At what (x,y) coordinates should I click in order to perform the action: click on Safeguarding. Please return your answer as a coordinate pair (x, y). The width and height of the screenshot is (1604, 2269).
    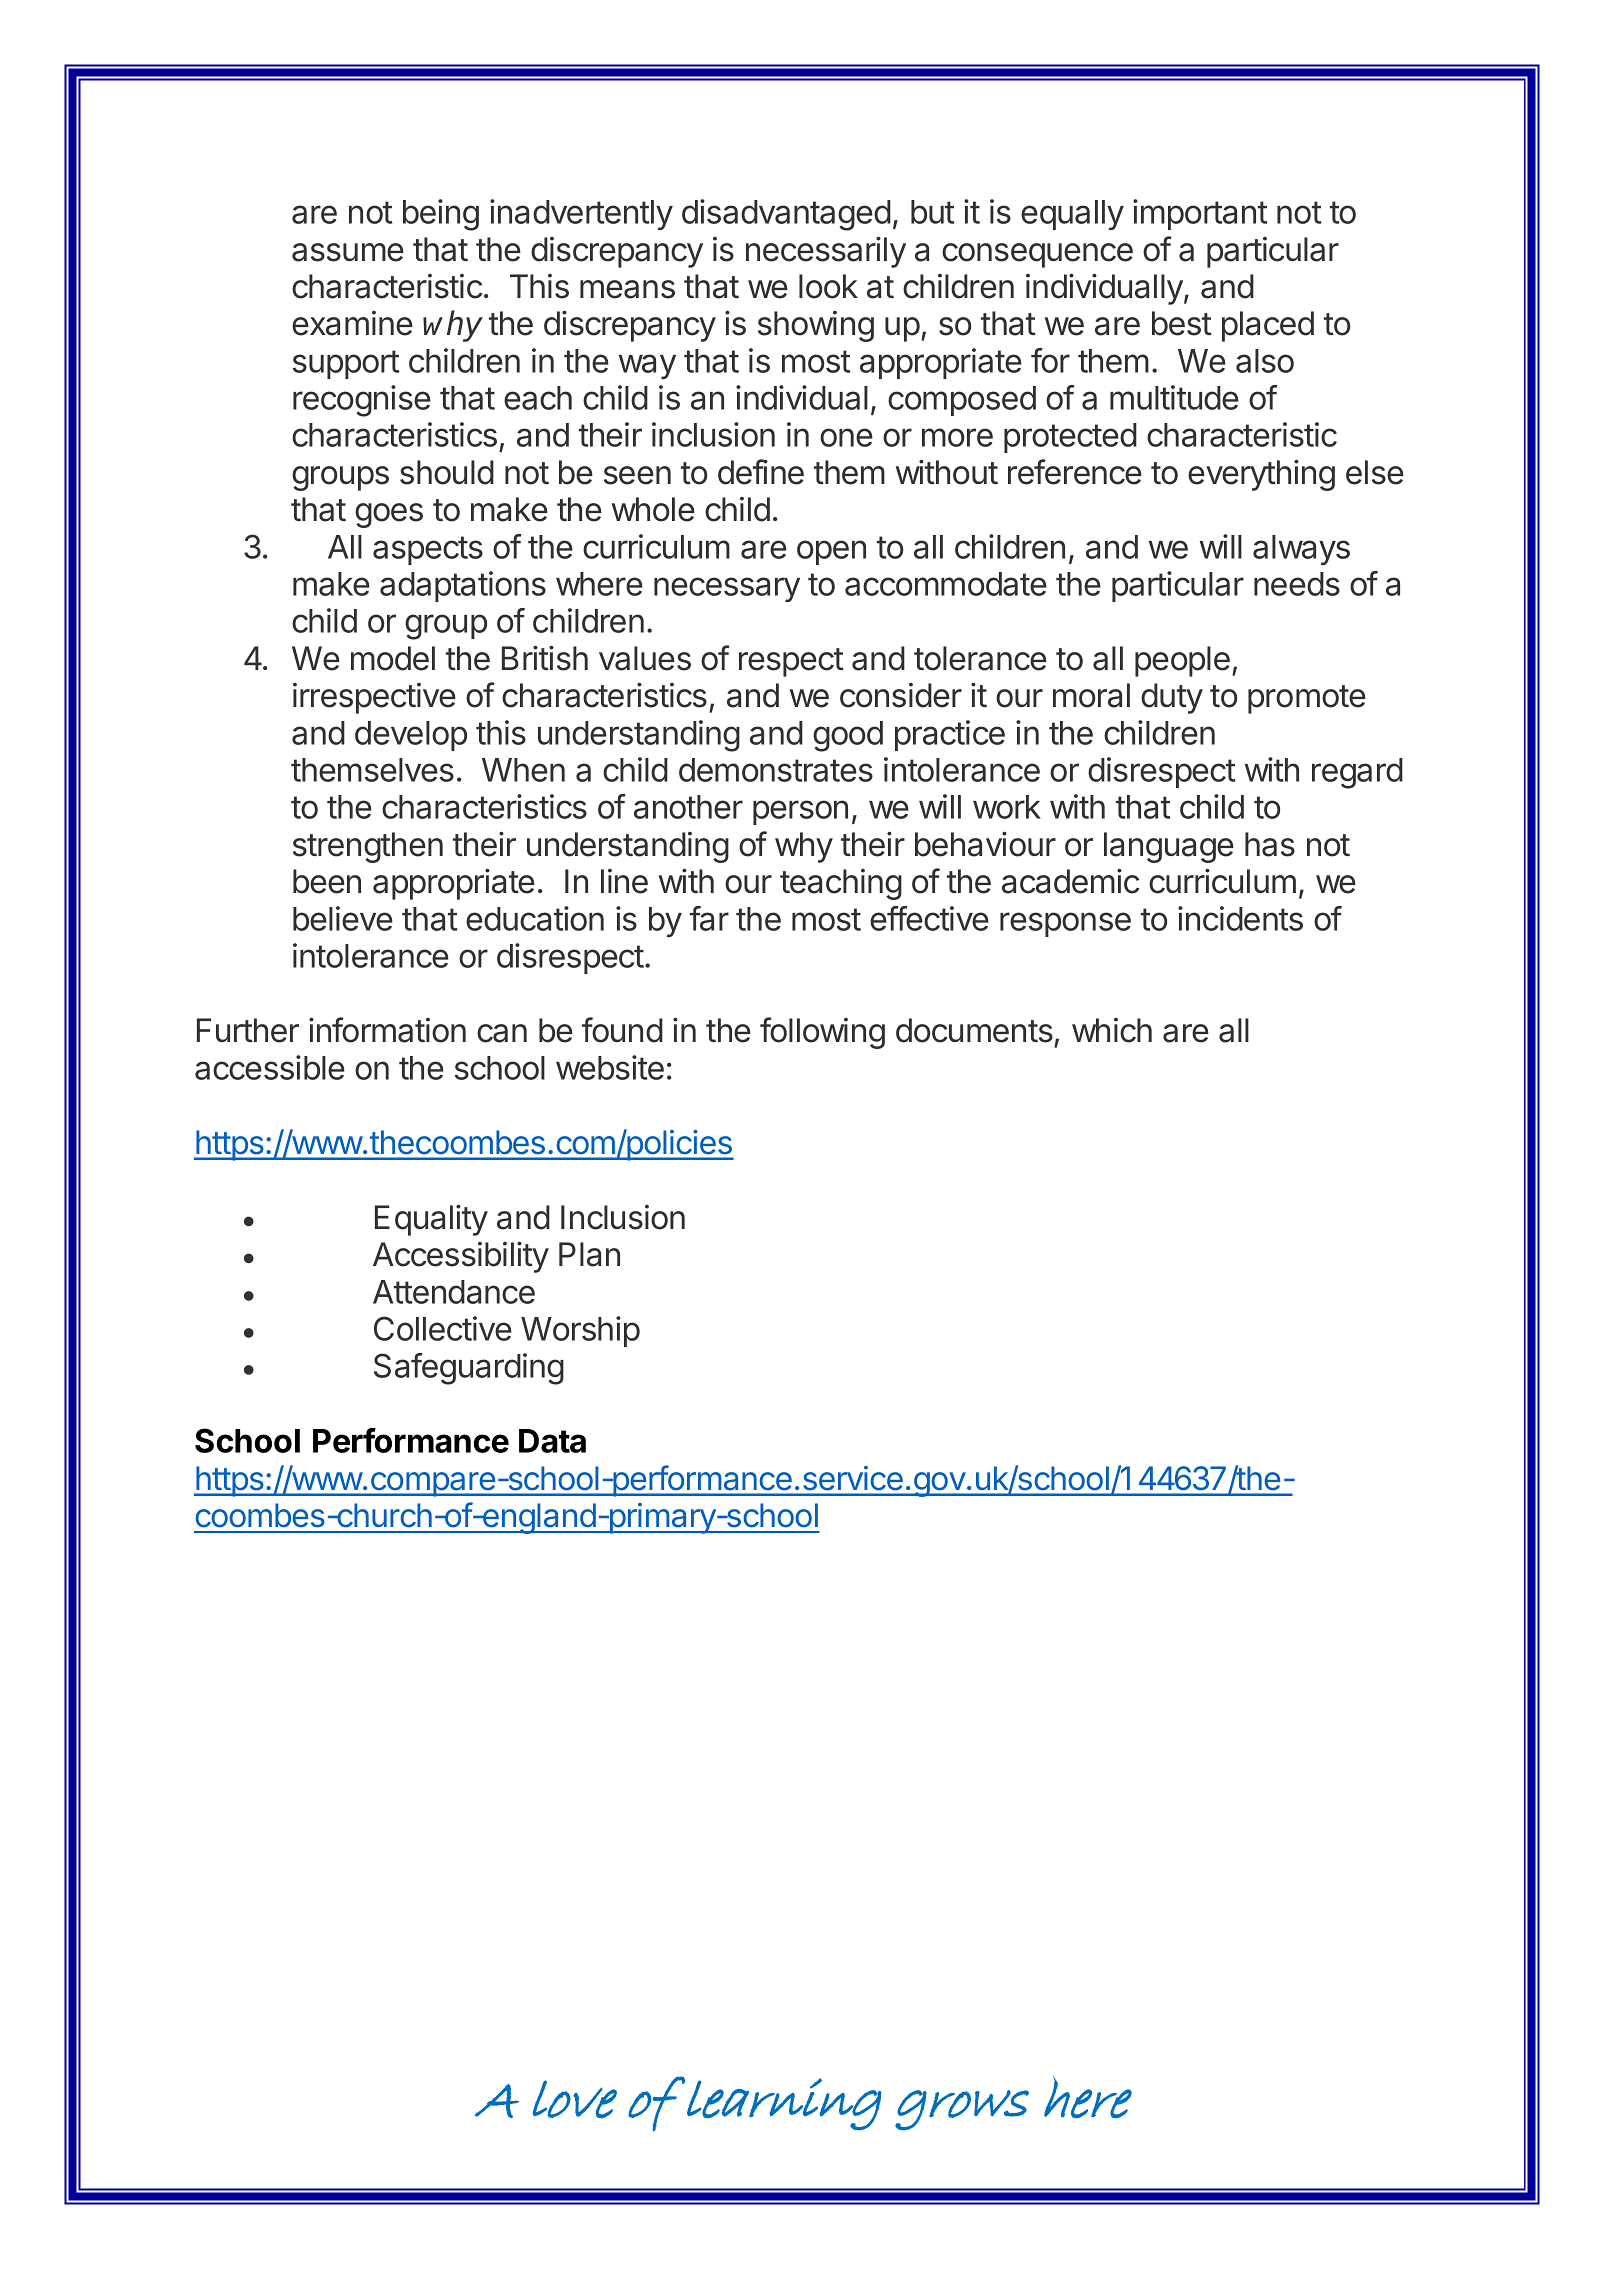
    Looking at the image, I should click on (469, 1369).
